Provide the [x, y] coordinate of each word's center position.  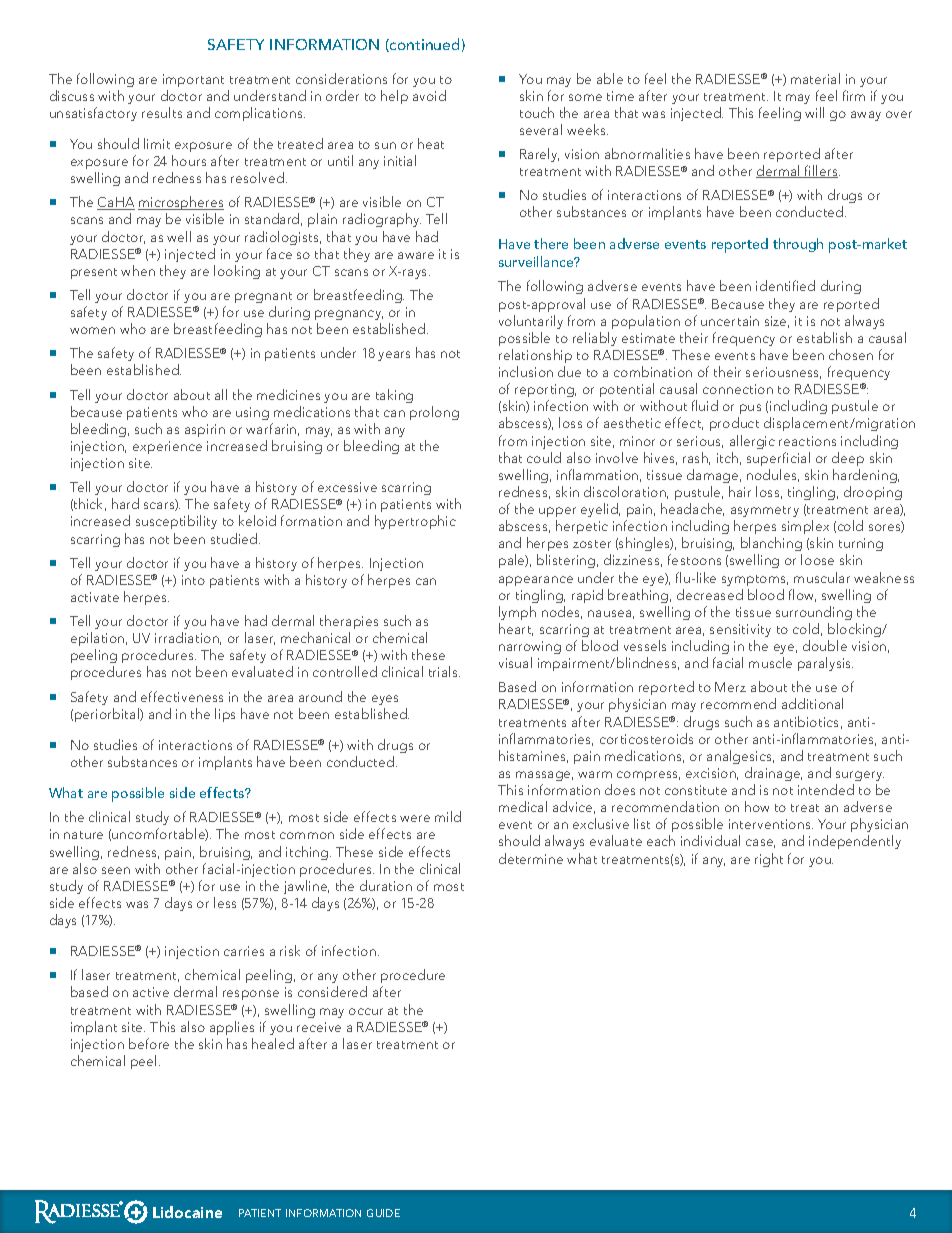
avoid [429, 95]
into [193, 580]
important [193, 80]
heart [516, 629]
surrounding [814, 613]
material [815, 78]
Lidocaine [187, 1212]
